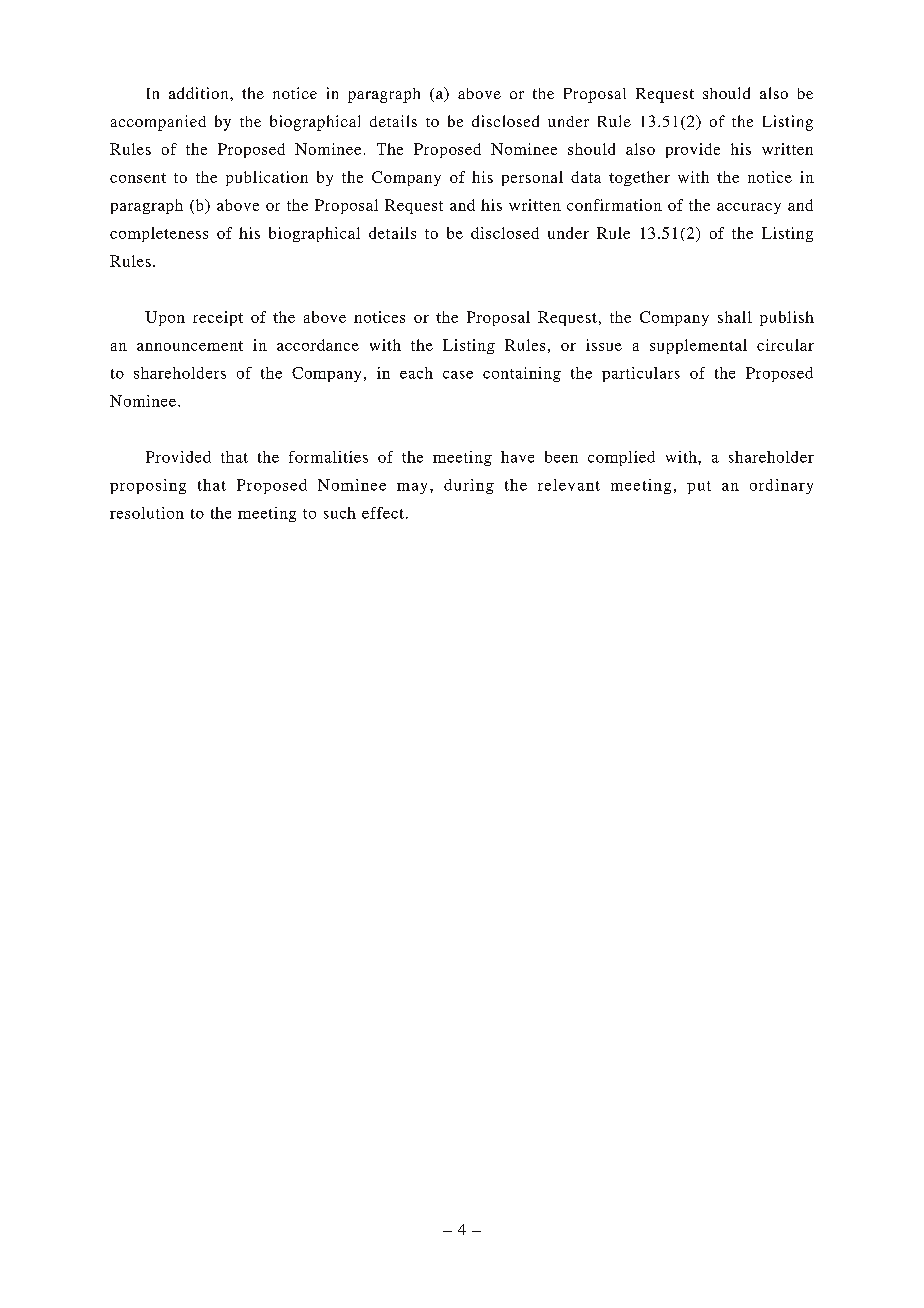 This document has height=1308, width=924. What do you see at coordinates (604, 345) in the document?
I see `issue` at bounding box center [604, 345].
